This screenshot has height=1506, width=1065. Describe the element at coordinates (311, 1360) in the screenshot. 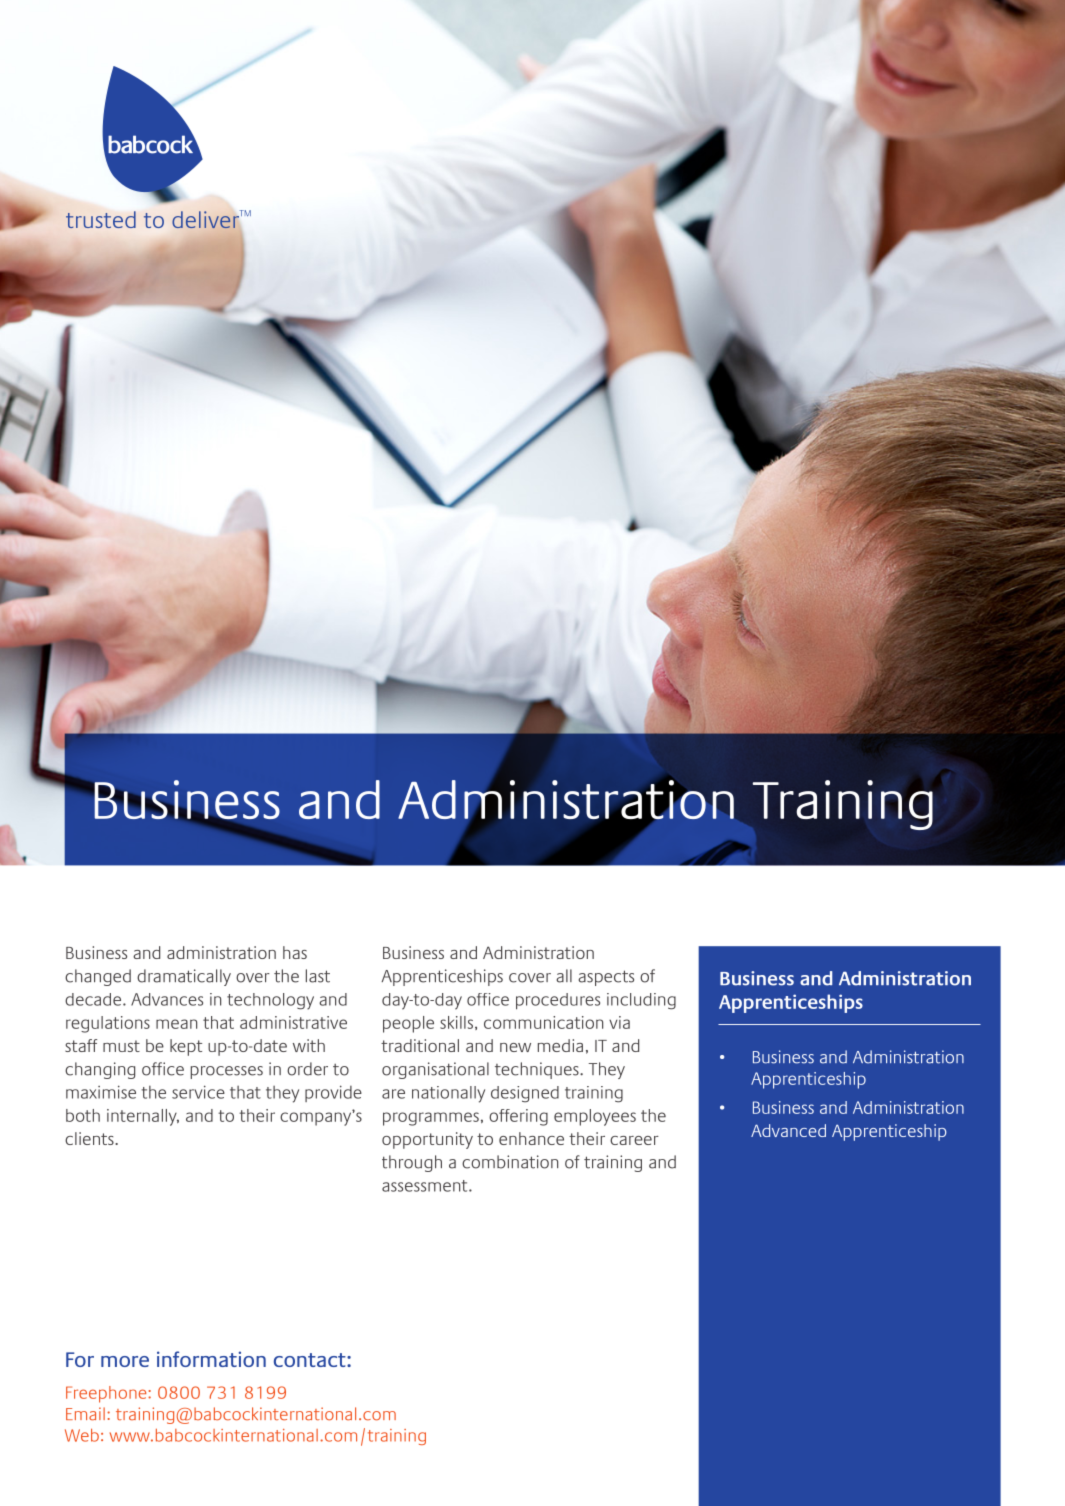

I see `contact` at that location.
